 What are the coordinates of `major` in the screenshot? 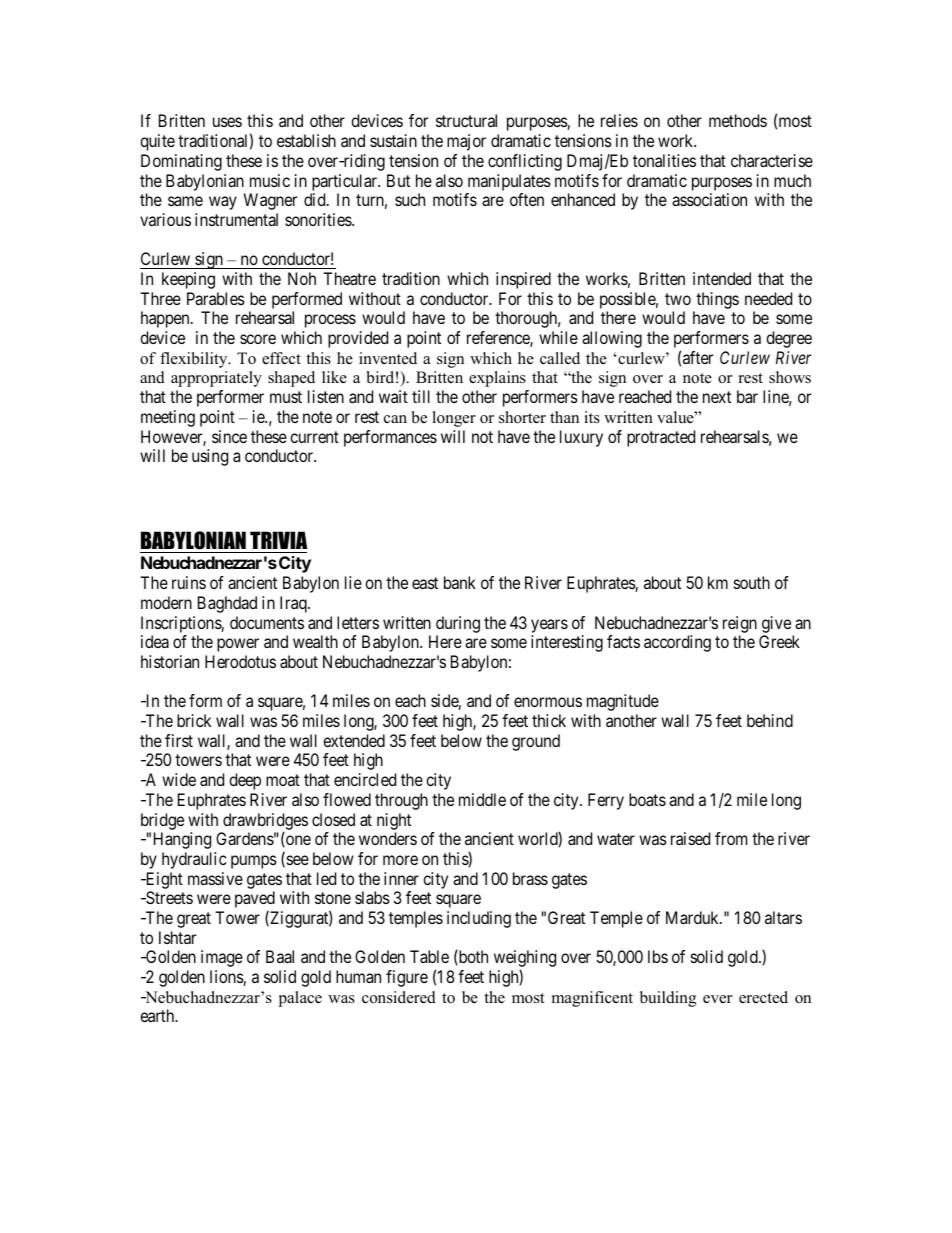 It's located at (466, 142).
